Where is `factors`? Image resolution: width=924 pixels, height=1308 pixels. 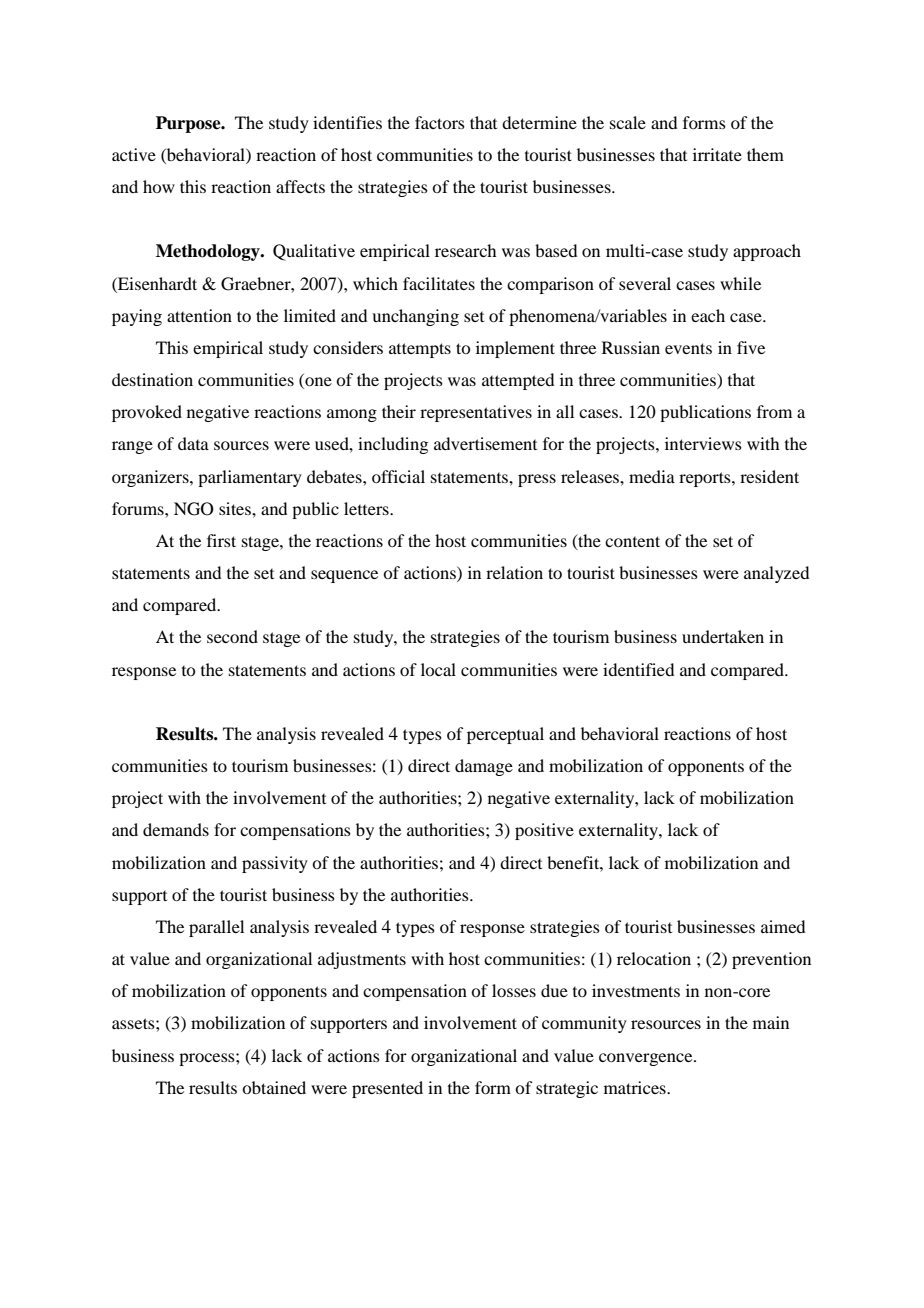
factors is located at coordinates (440, 122).
